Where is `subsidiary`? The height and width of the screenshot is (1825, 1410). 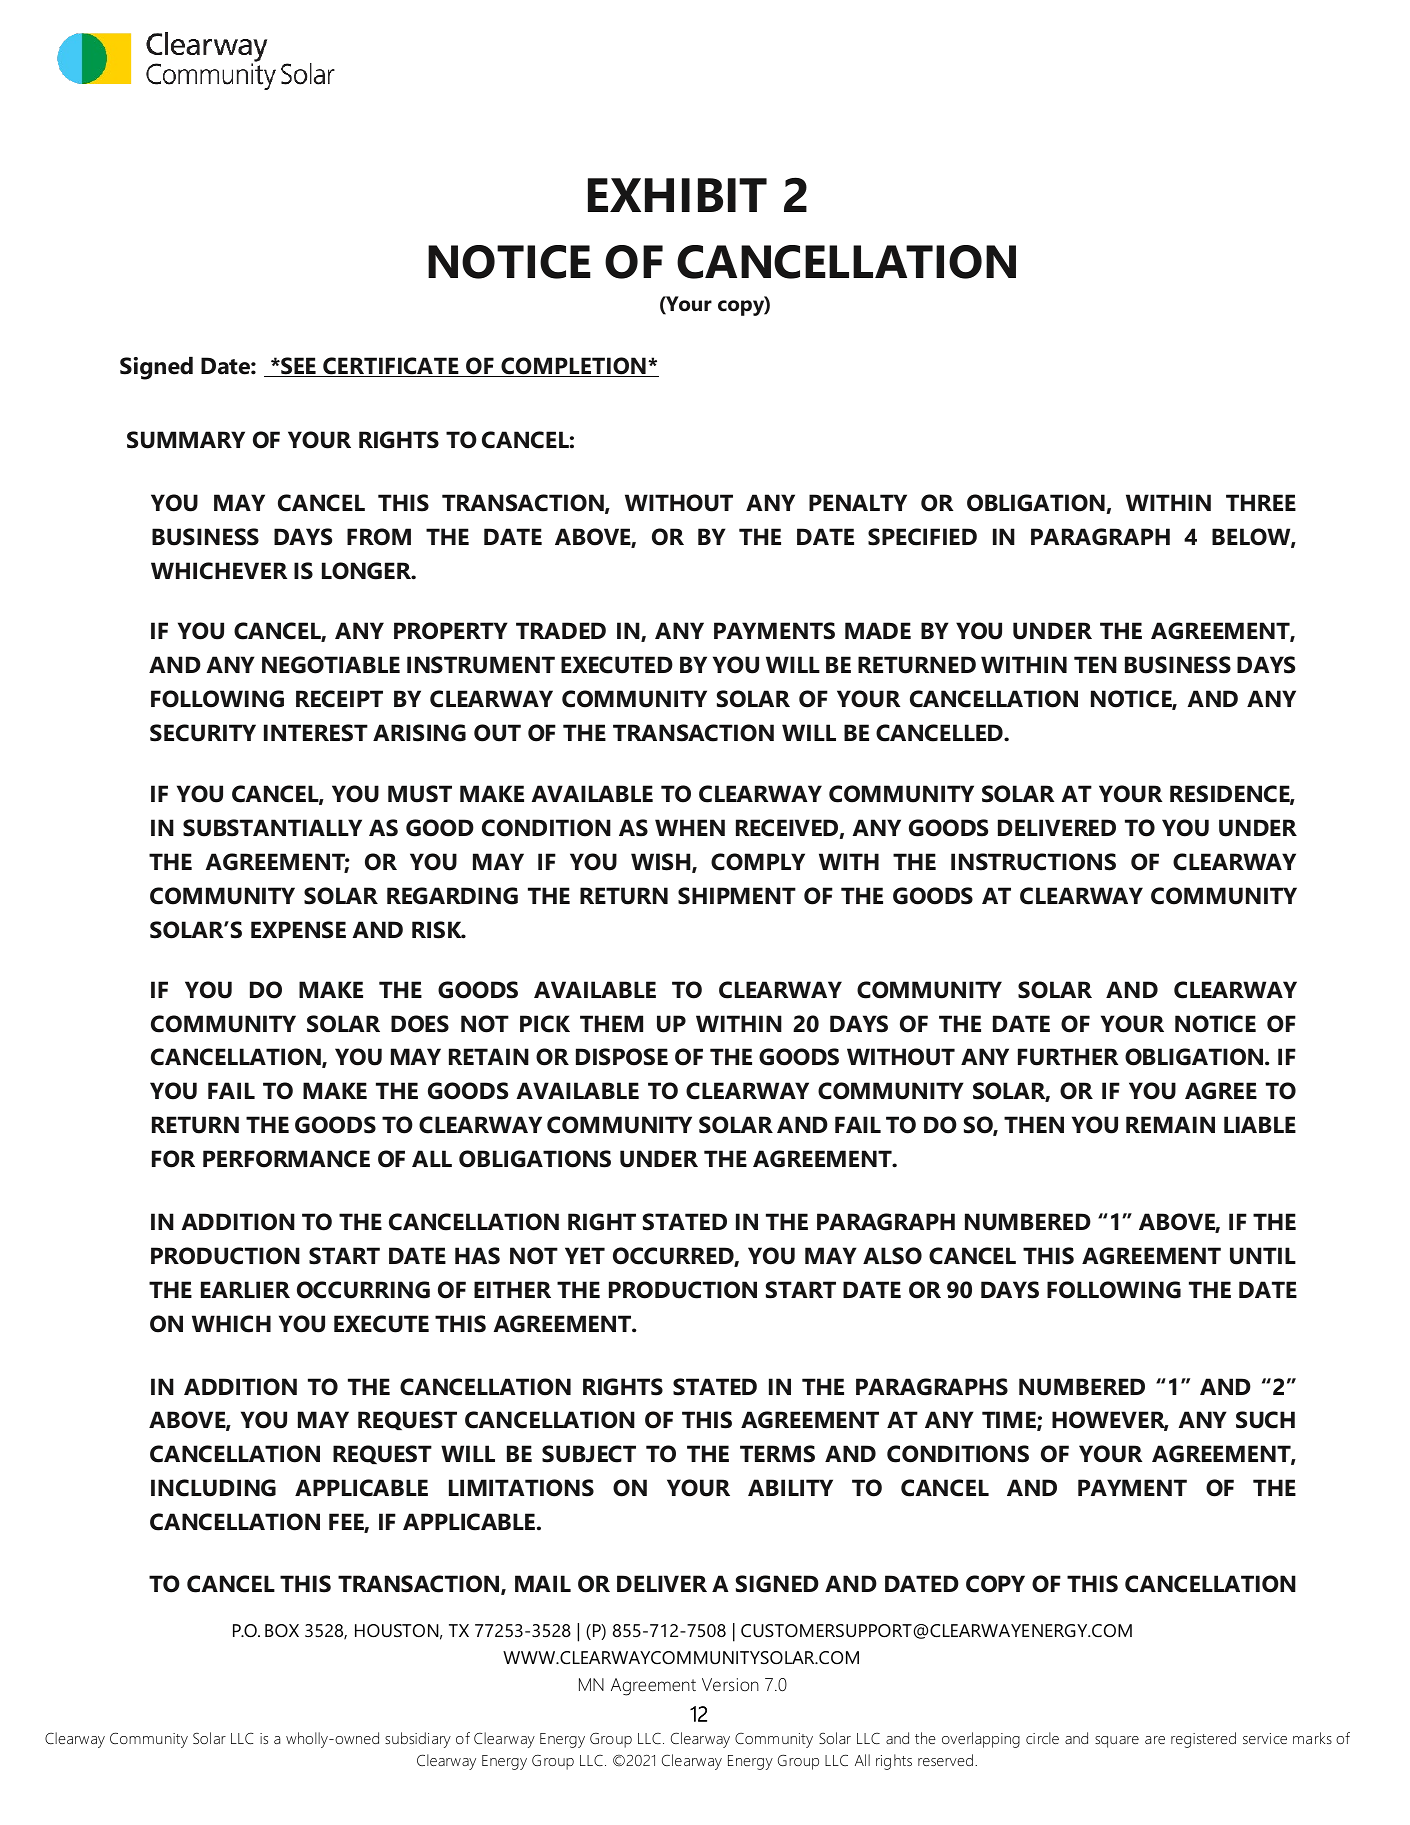
subsidiary is located at coordinates (418, 1740).
